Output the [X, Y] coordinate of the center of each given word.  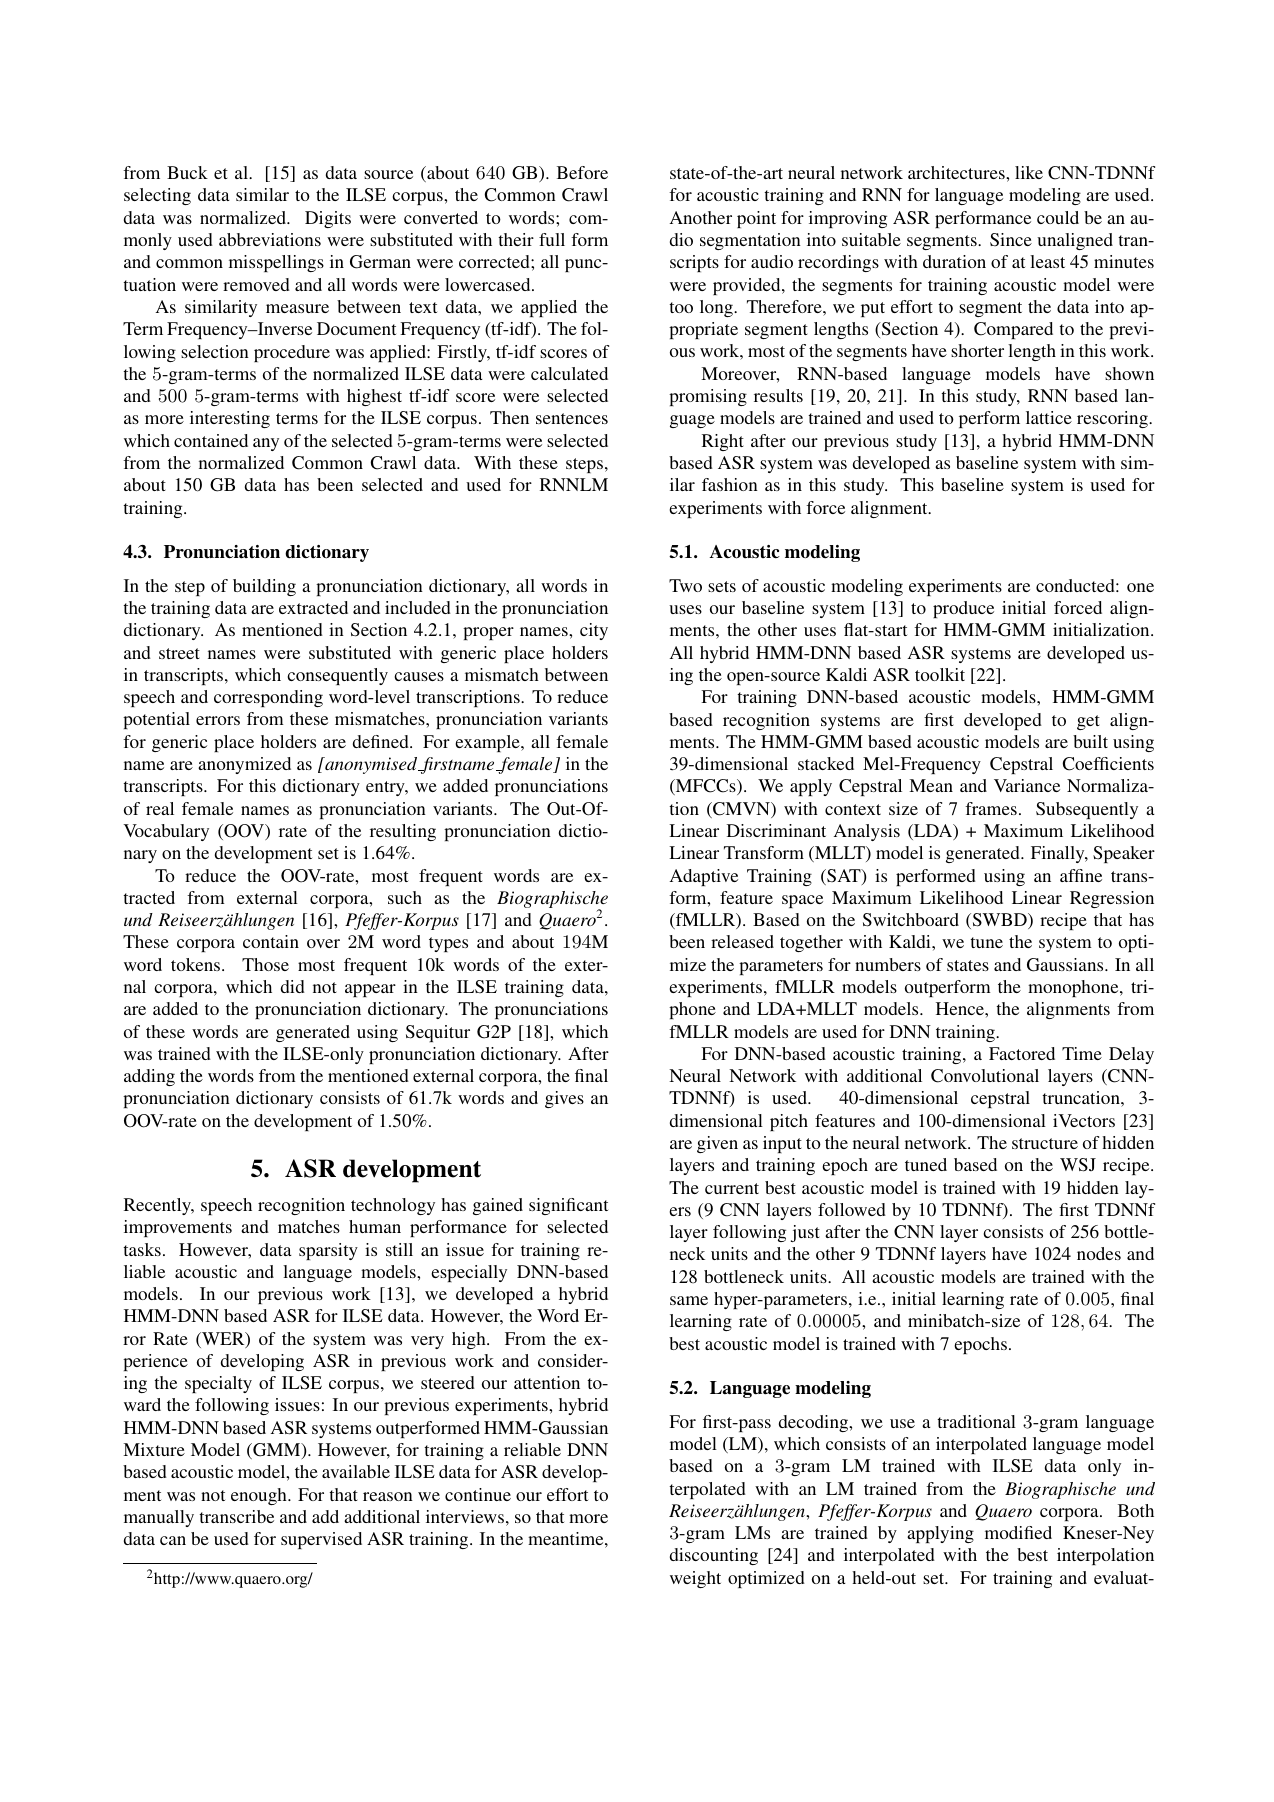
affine [1081, 875]
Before [582, 172]
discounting [714, 1556]
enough [260, 1496]
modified [1018, 1532]
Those [265, 964]
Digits [328, 219]
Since [1011, 239]
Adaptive [704, 877]
